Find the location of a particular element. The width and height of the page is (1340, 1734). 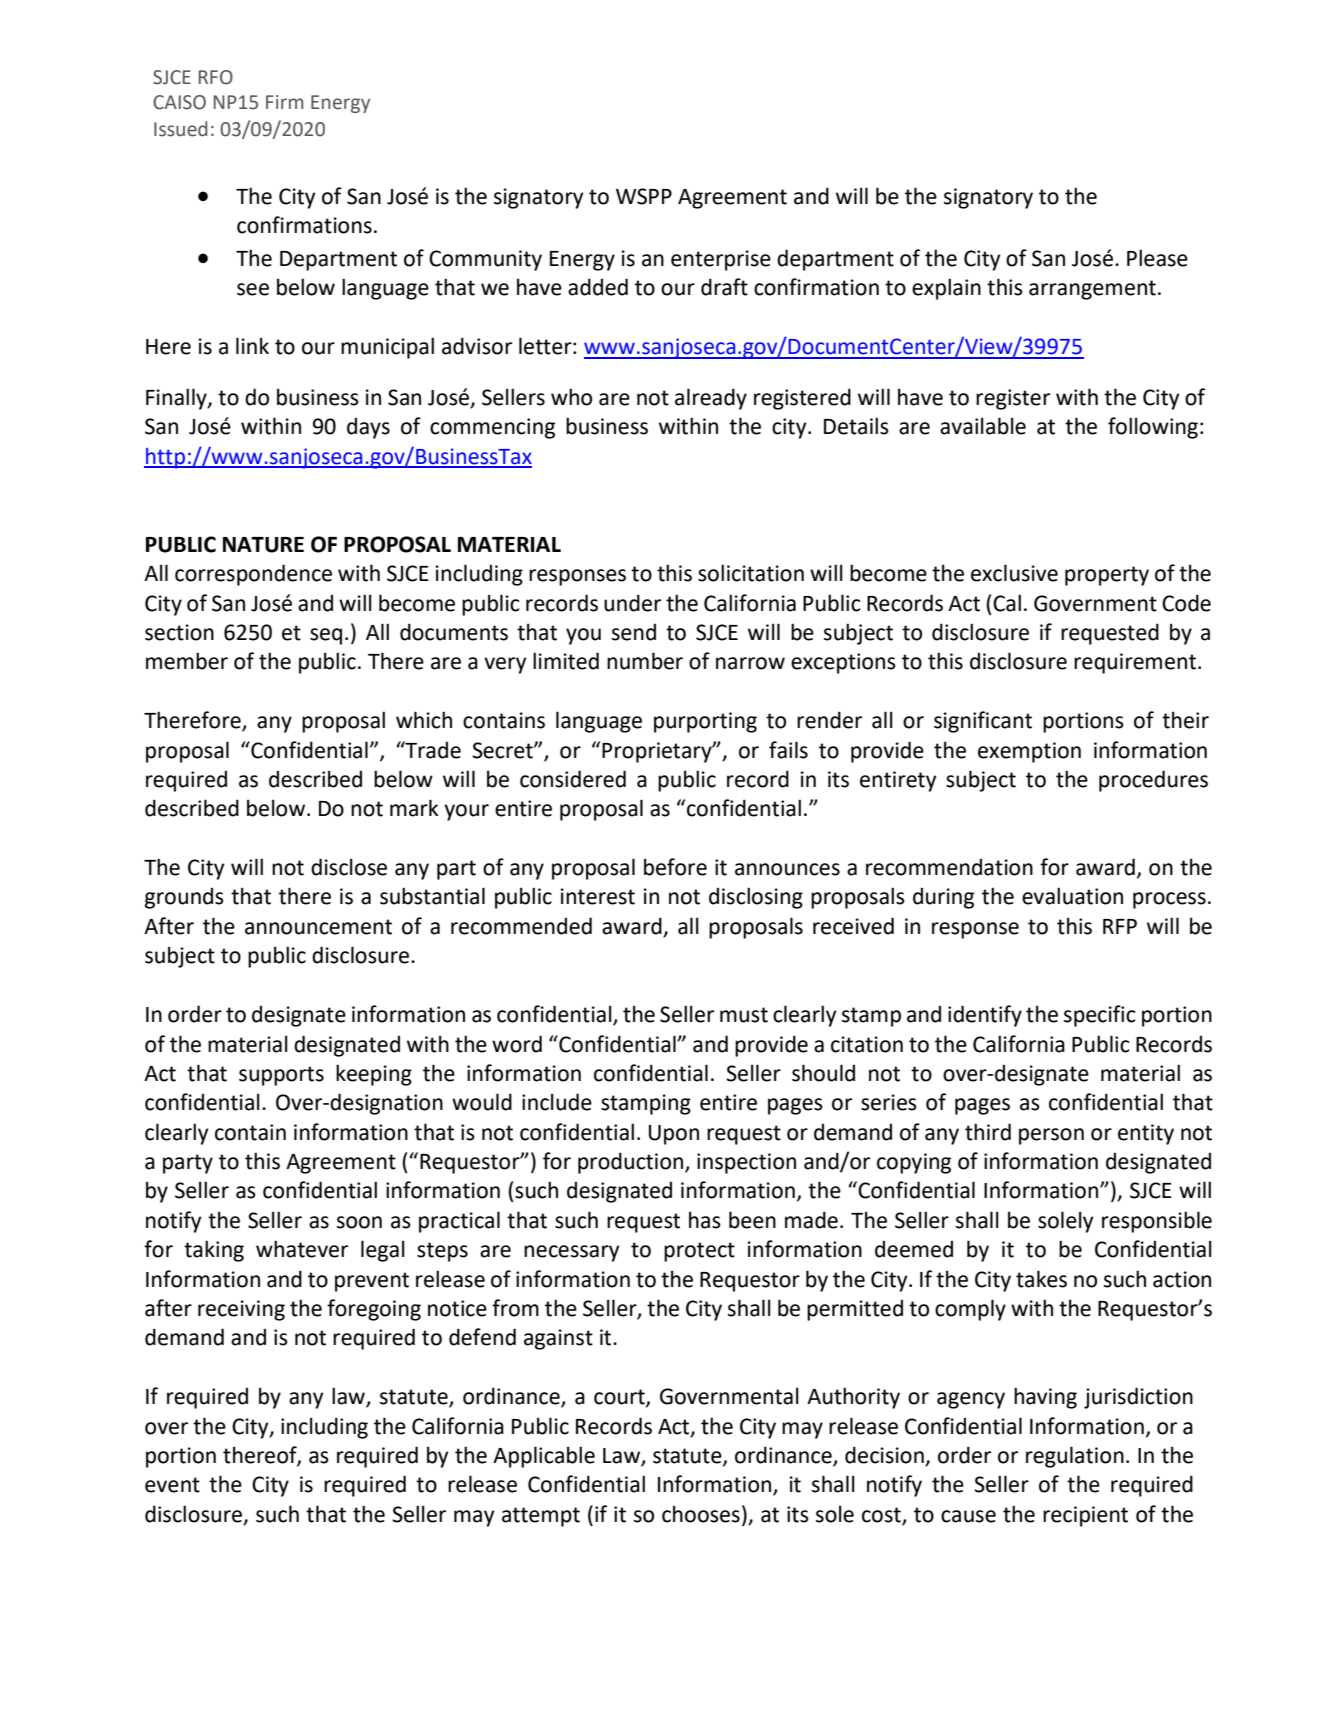

Please is located at coordinates (1157, 258).
